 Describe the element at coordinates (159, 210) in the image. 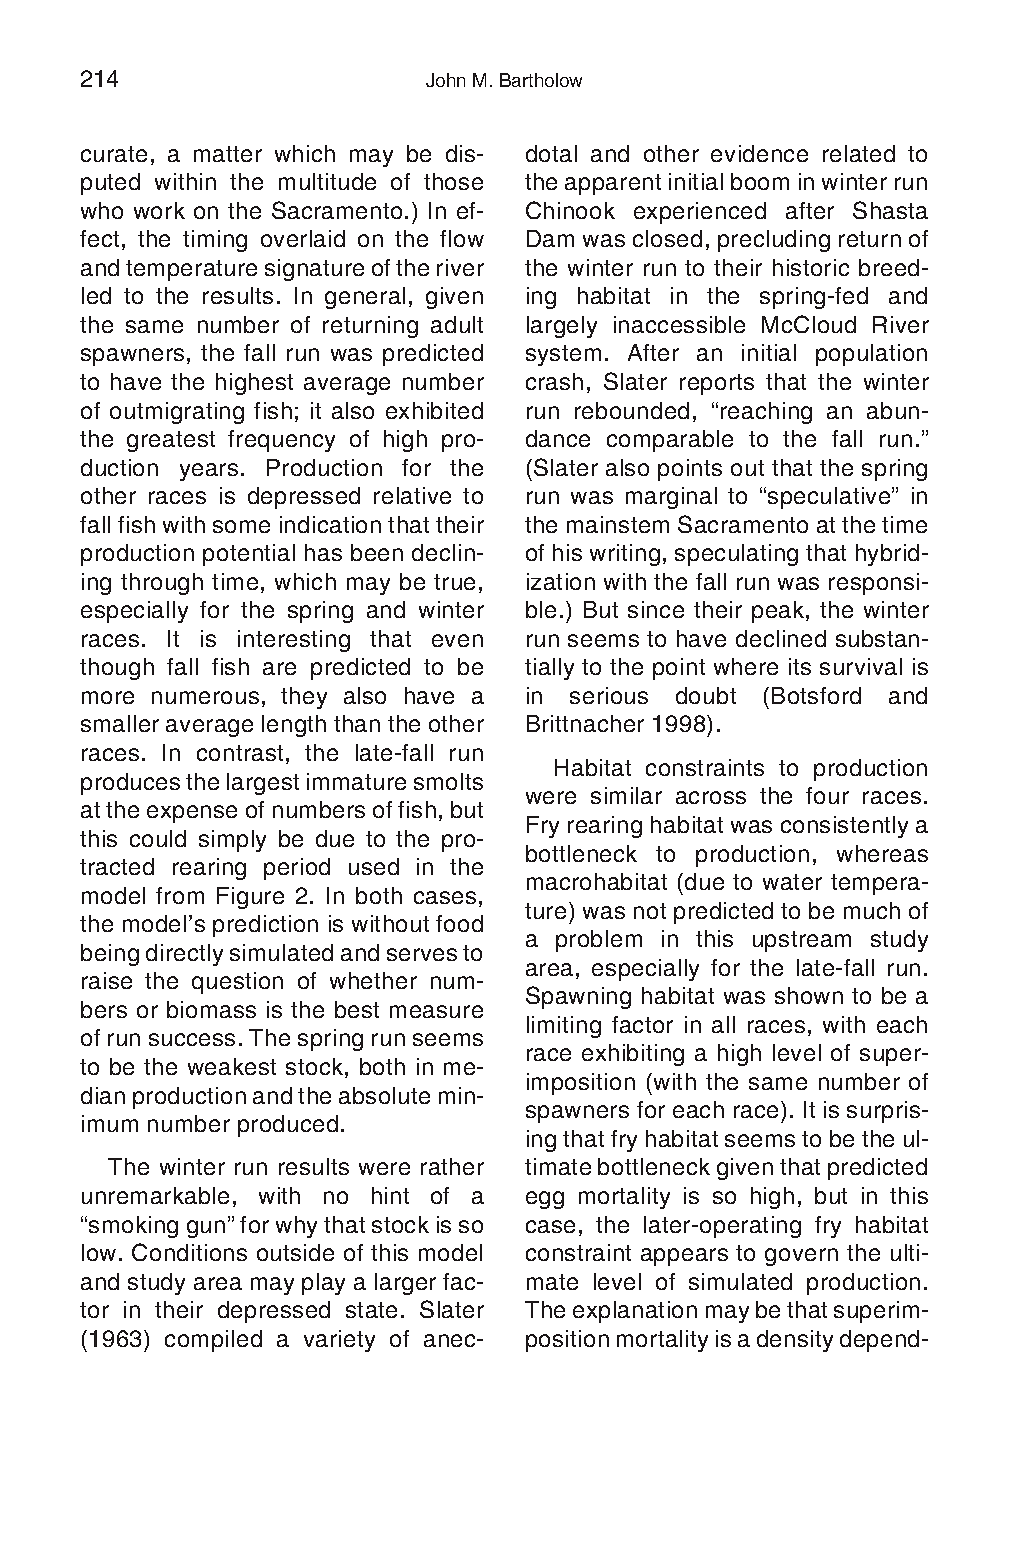

I see `work` at that location.
